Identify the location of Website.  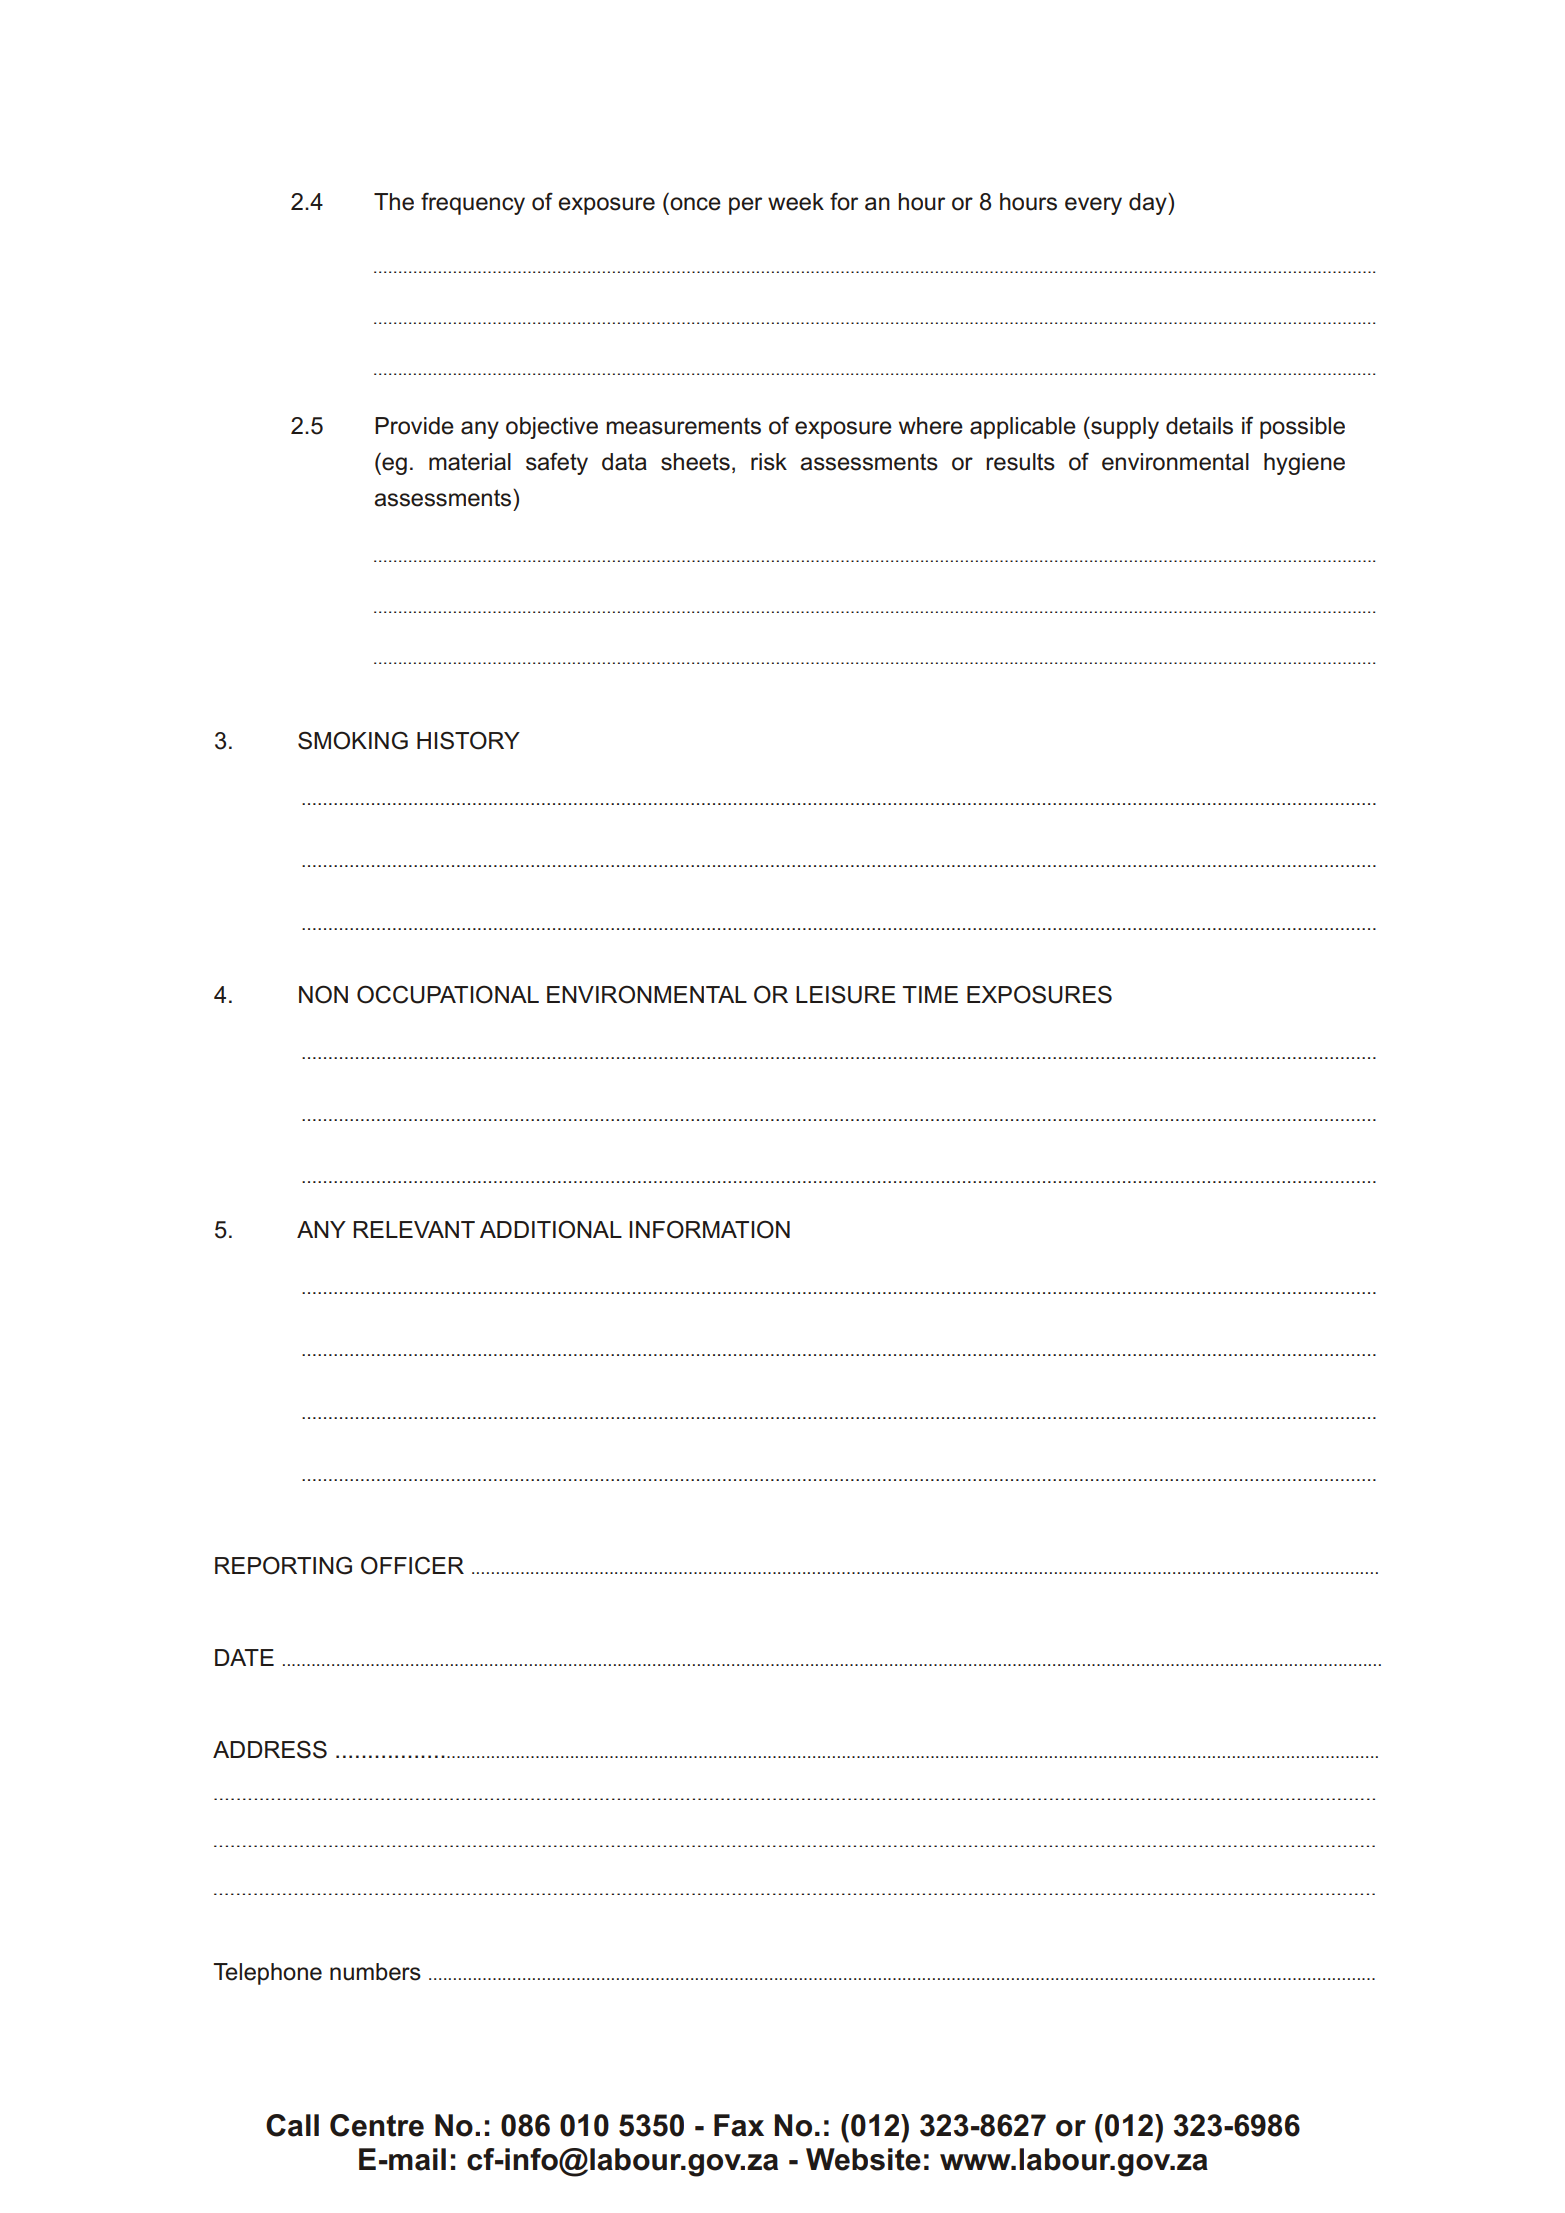
(863, 2159).
